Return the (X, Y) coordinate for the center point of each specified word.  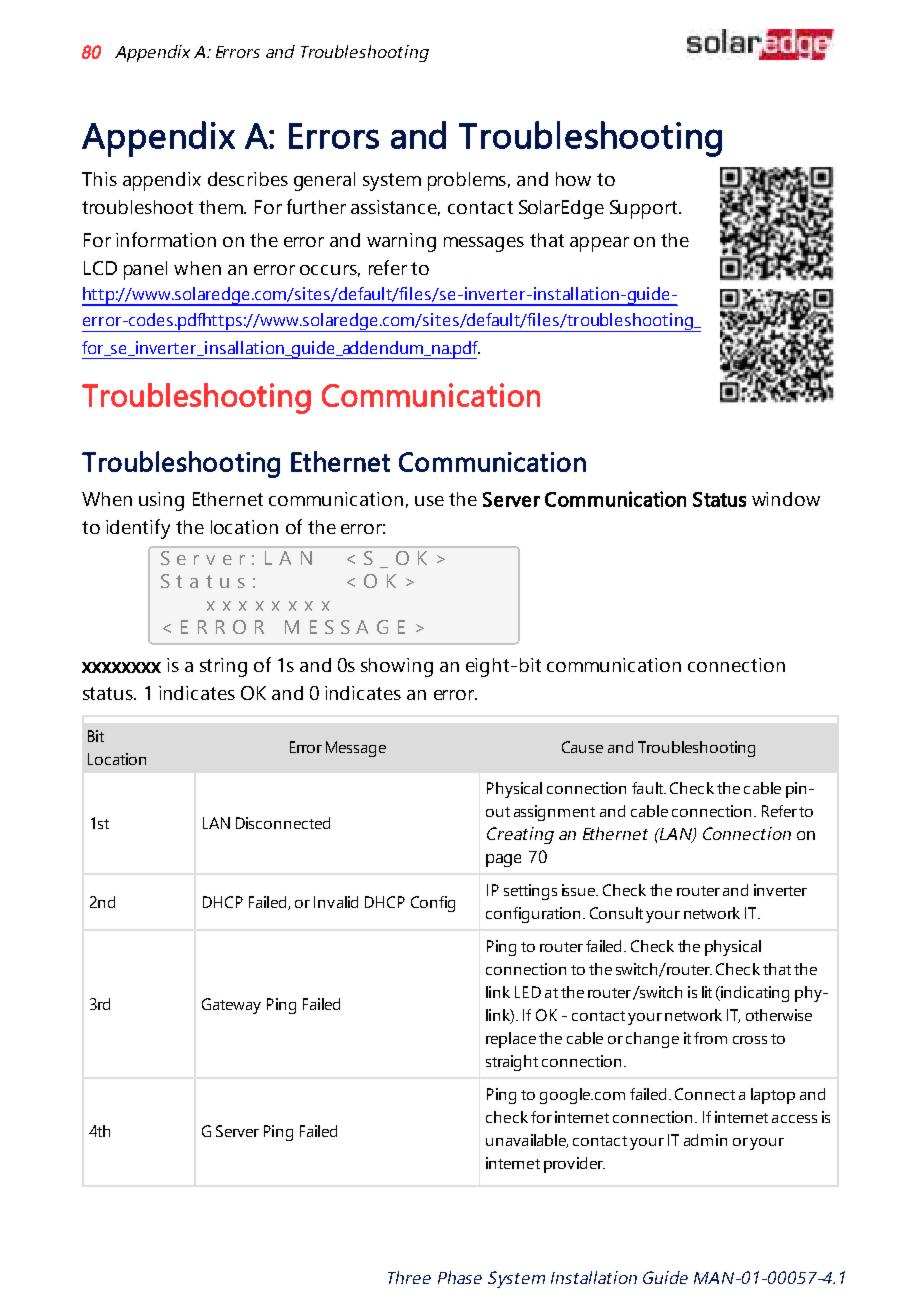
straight (512, 1063)
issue (580, 890)
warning (401, 242)
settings (530, 892)
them (222, 207)
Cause (582, 747)
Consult (616, 913)
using (161, 501)
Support (645, 209)
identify (138, 529)
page (503, 860)
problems (467, 181)
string (223, 667)
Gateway (231, 1006)
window (786, 499)
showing (397, 667)
